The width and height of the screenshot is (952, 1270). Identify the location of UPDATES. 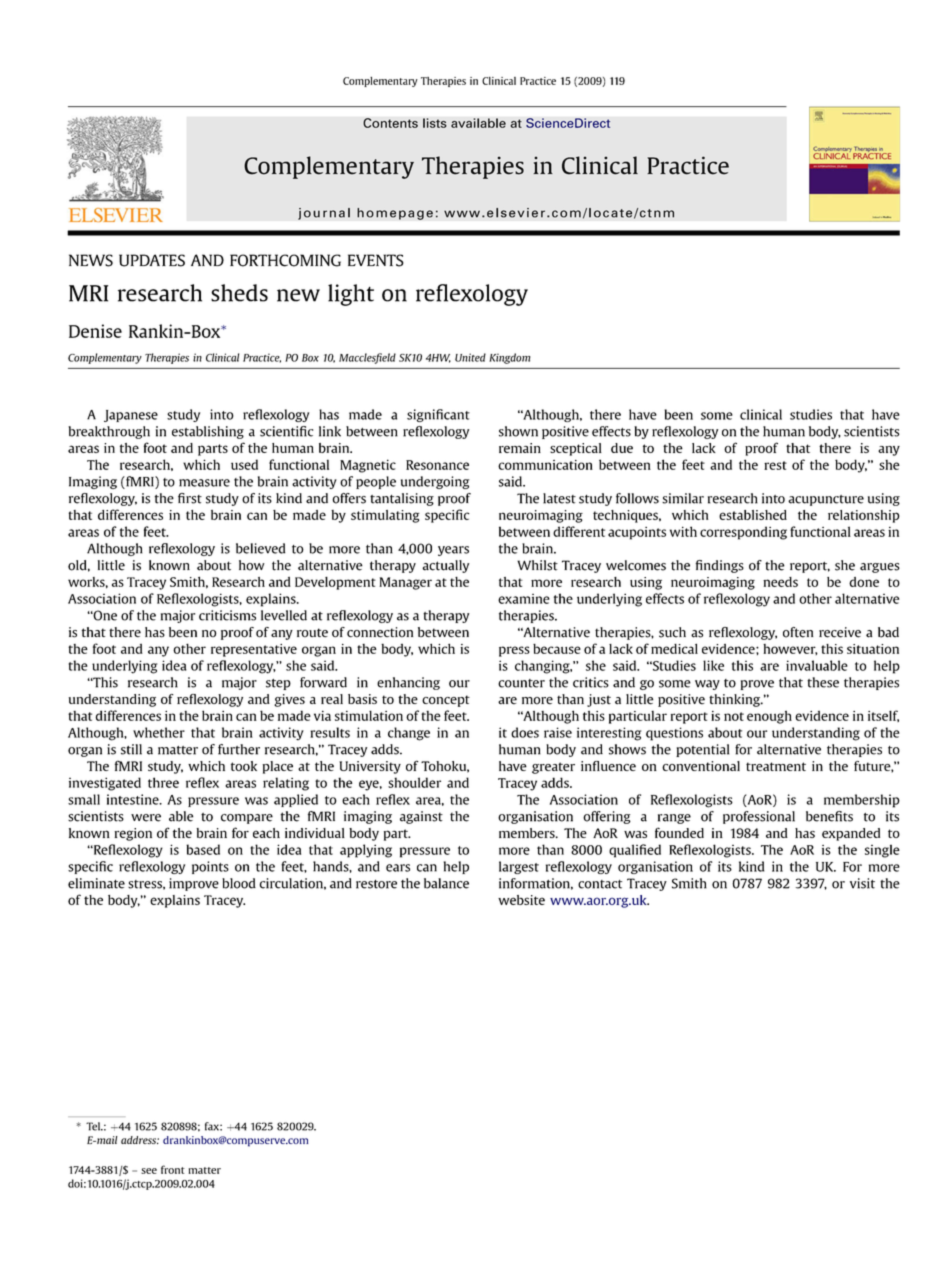
(152, 260).
